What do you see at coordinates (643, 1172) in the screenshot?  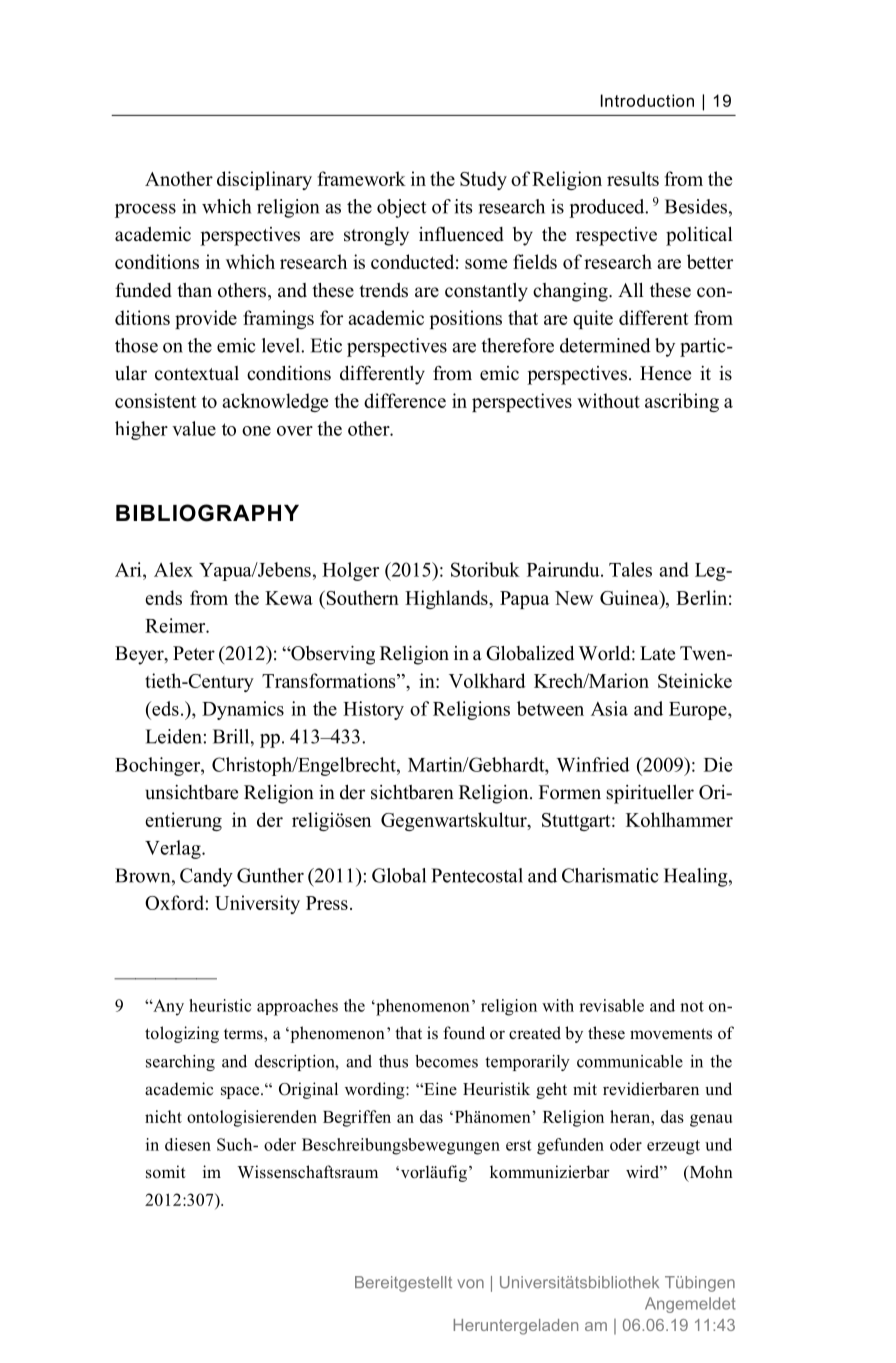 I see `wird` at bounding box center [643, 1172].
